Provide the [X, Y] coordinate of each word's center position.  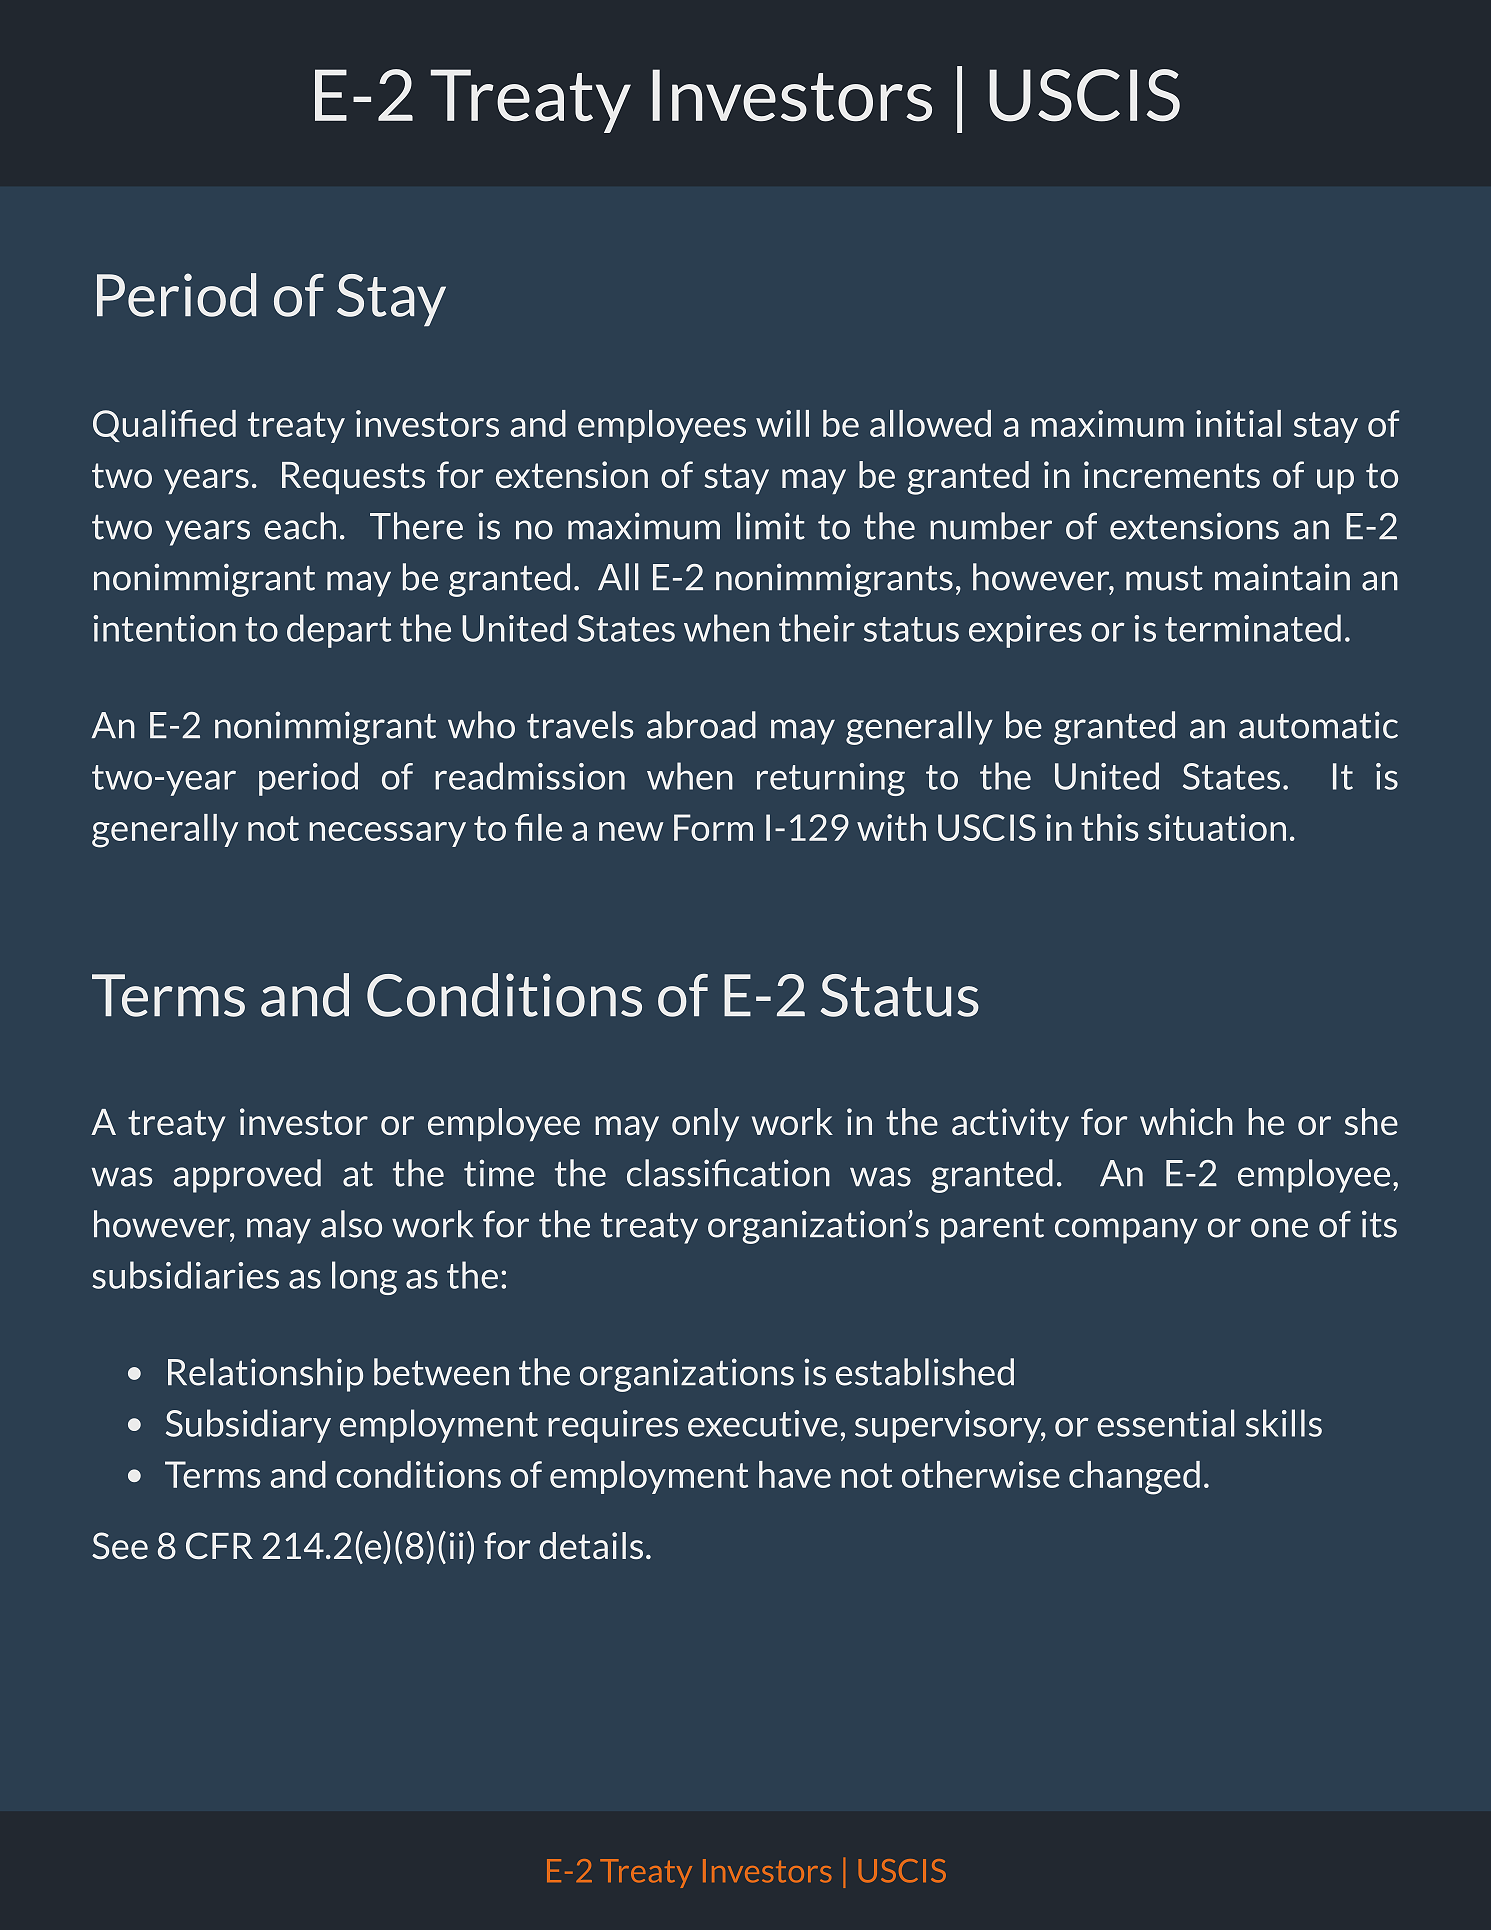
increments [1172, 474]
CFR [219, 1546]
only [705, 1124]
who [481, 725]
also [351, 1224]
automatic [1318, 725]
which [1186, 1121]
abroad [701, 725]
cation [781, 1173]
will [782, 423]
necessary [387, 834]
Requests [353, 478]
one [1279, 1228]
